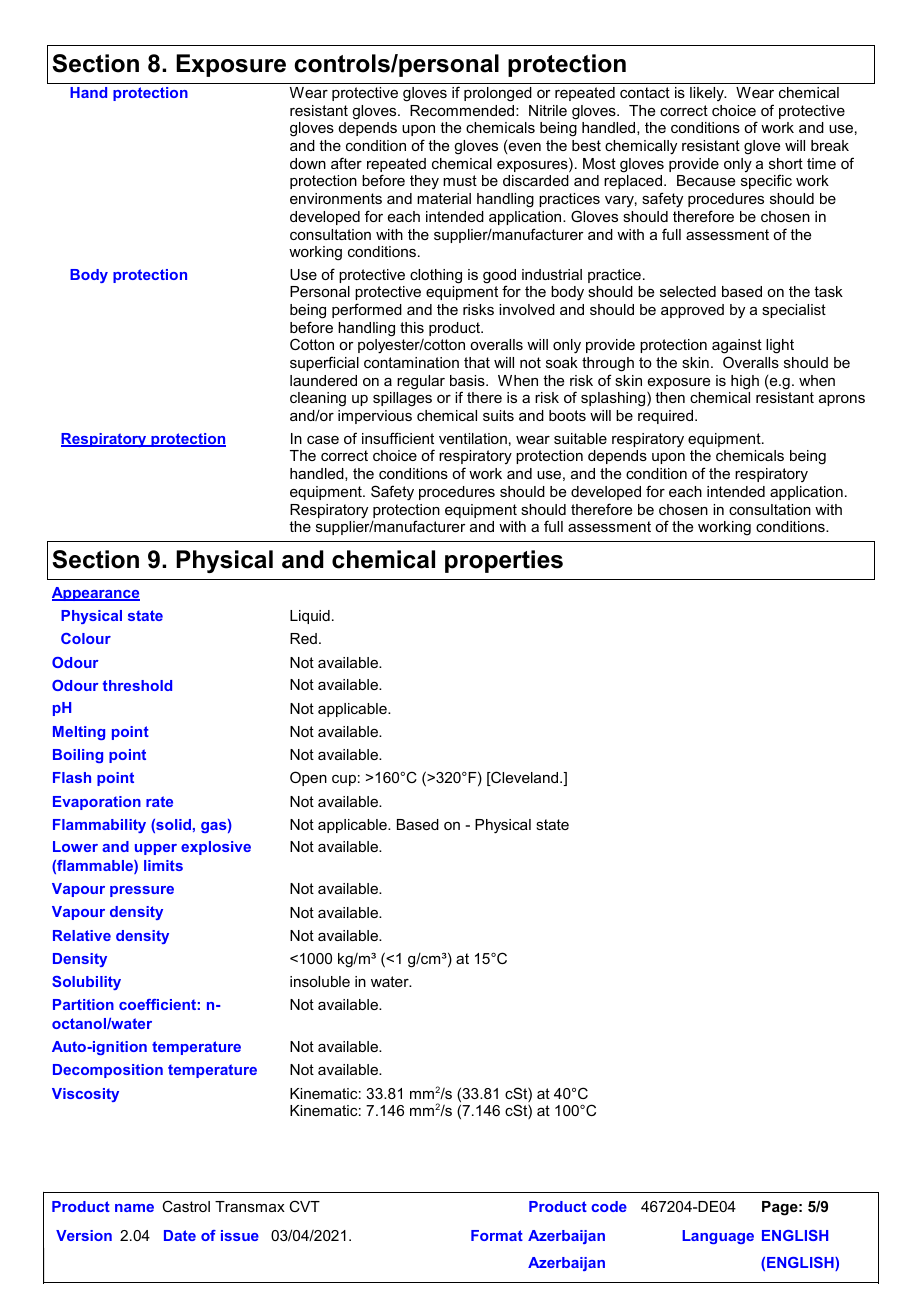  I want to click on cup, so click(344, 780).
